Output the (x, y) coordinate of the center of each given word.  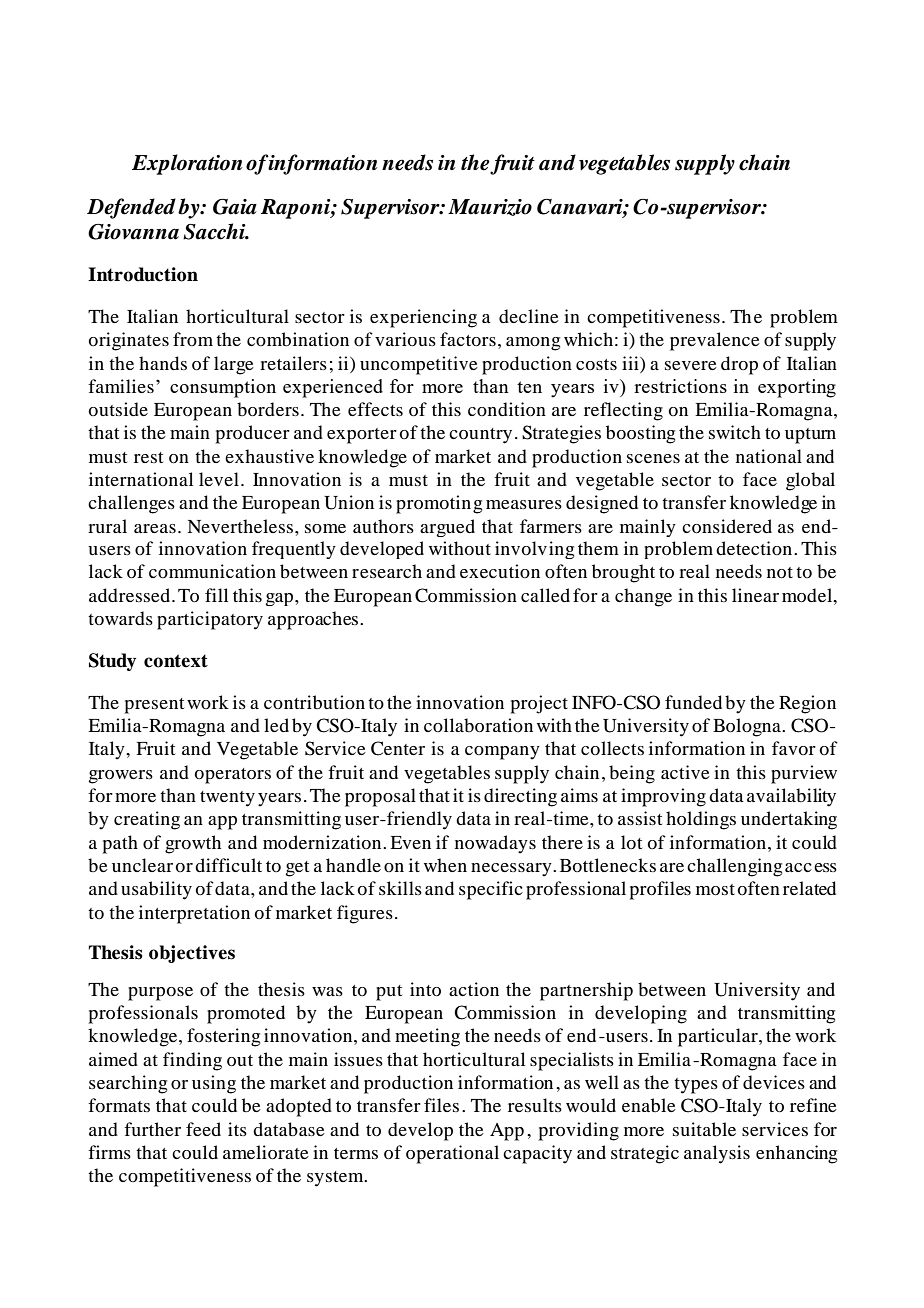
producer (252, 434)
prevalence (715, 341)
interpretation (194, 914)
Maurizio (490, 207)
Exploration (187, 164)
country (480, 436)
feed (203, 1129)
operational (452, 1154)
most (715, 890)
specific (491, 890)
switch (735, 432)
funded (693, 702)
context (176, 661)
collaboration (478, 725)
